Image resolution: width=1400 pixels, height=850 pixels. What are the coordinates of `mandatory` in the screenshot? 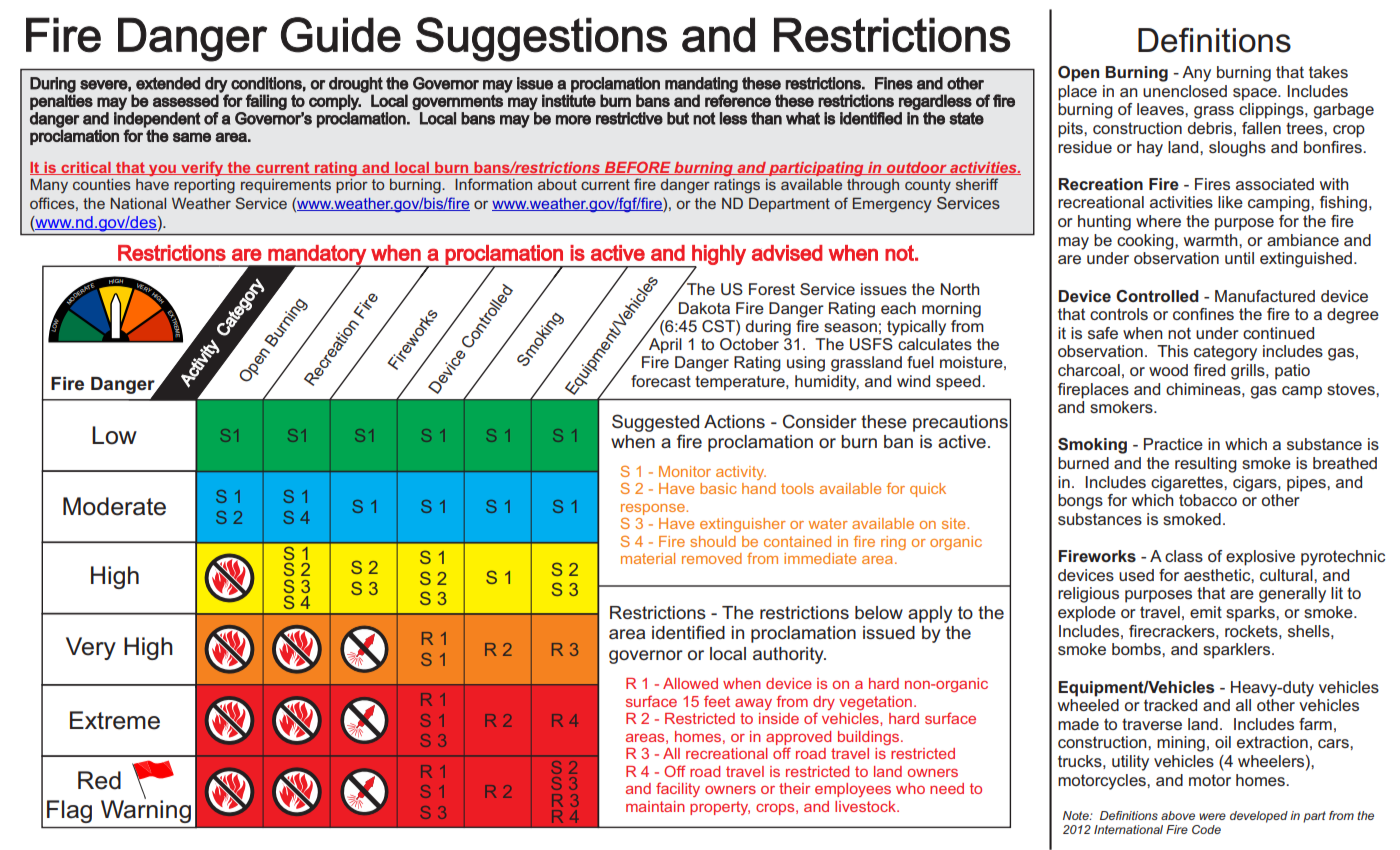 It's located at (317, 256).
